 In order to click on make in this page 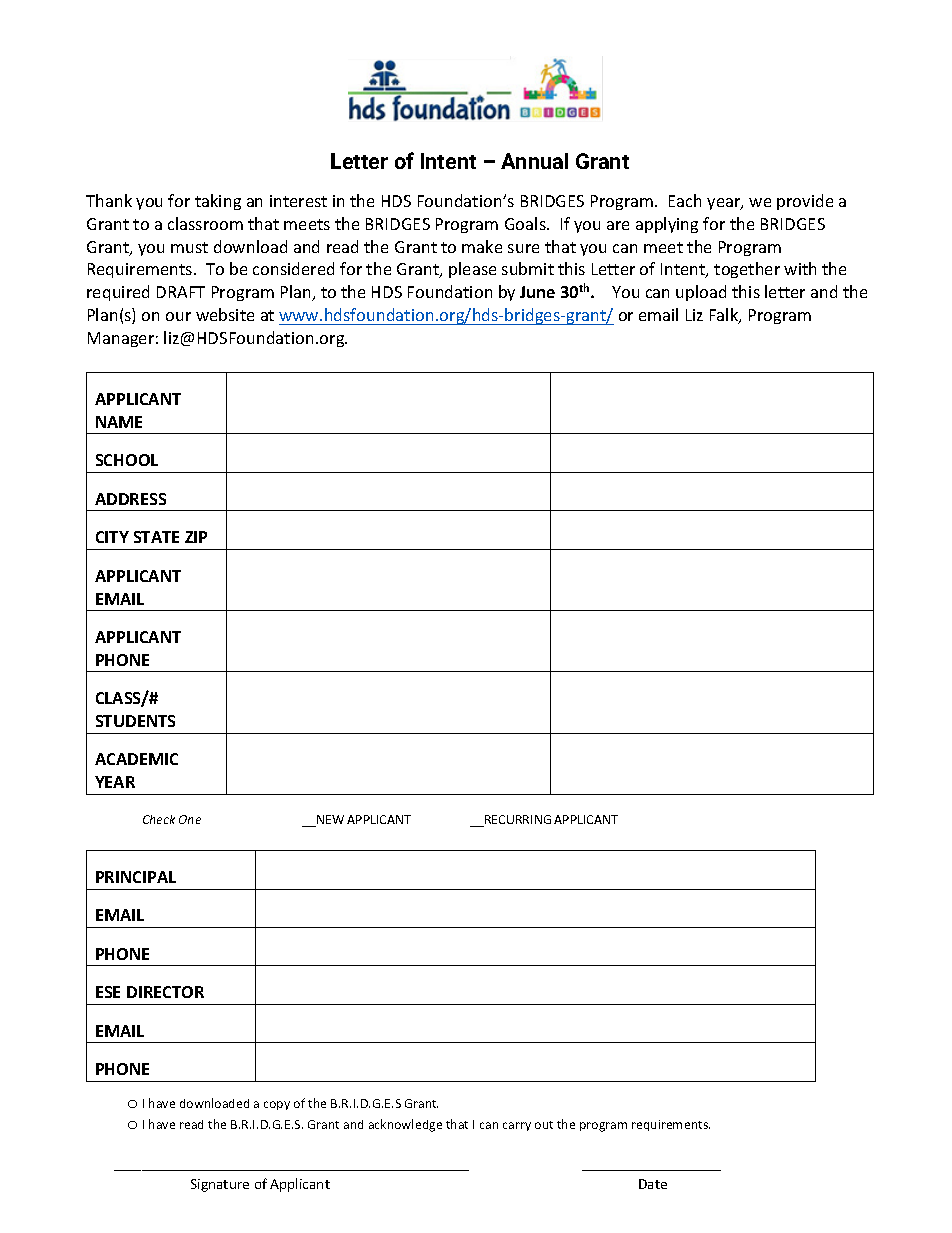, I will do `click(482, 246)`.
